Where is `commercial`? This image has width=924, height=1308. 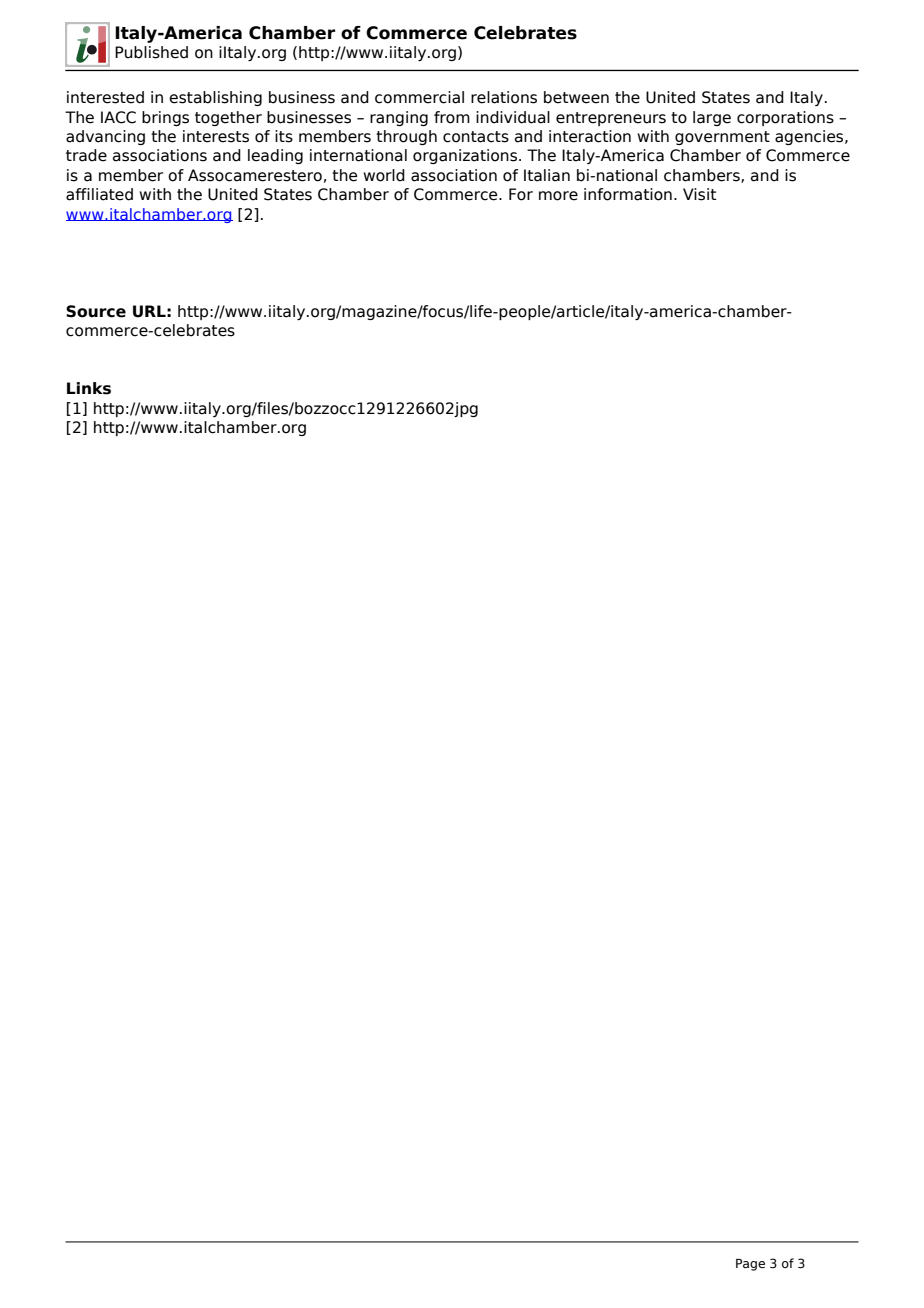
commercial is located at coordinates (419, 97).
